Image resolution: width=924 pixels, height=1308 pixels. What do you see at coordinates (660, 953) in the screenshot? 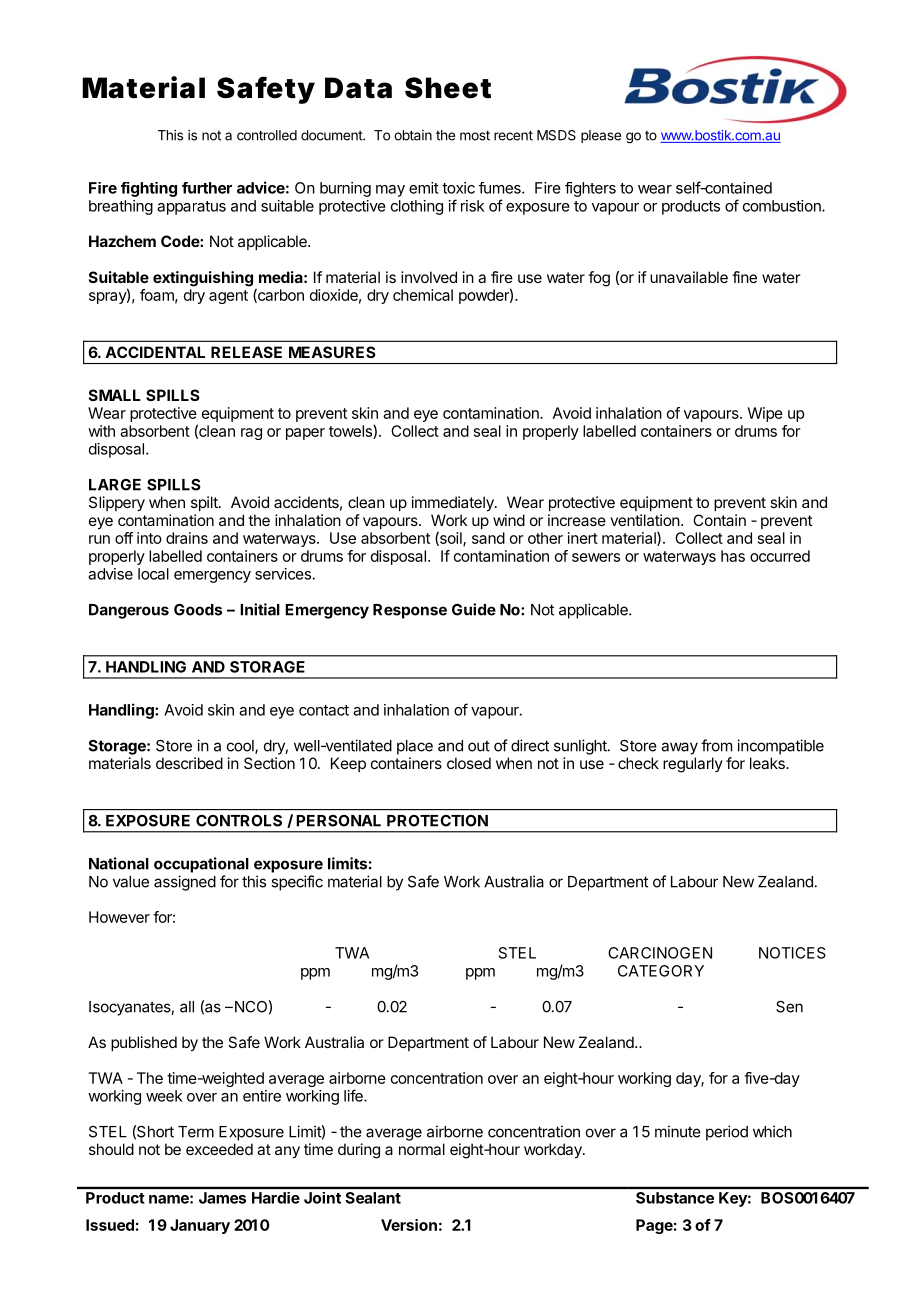
I see `CARCINOGEN` at bounding box center [660, 953].
